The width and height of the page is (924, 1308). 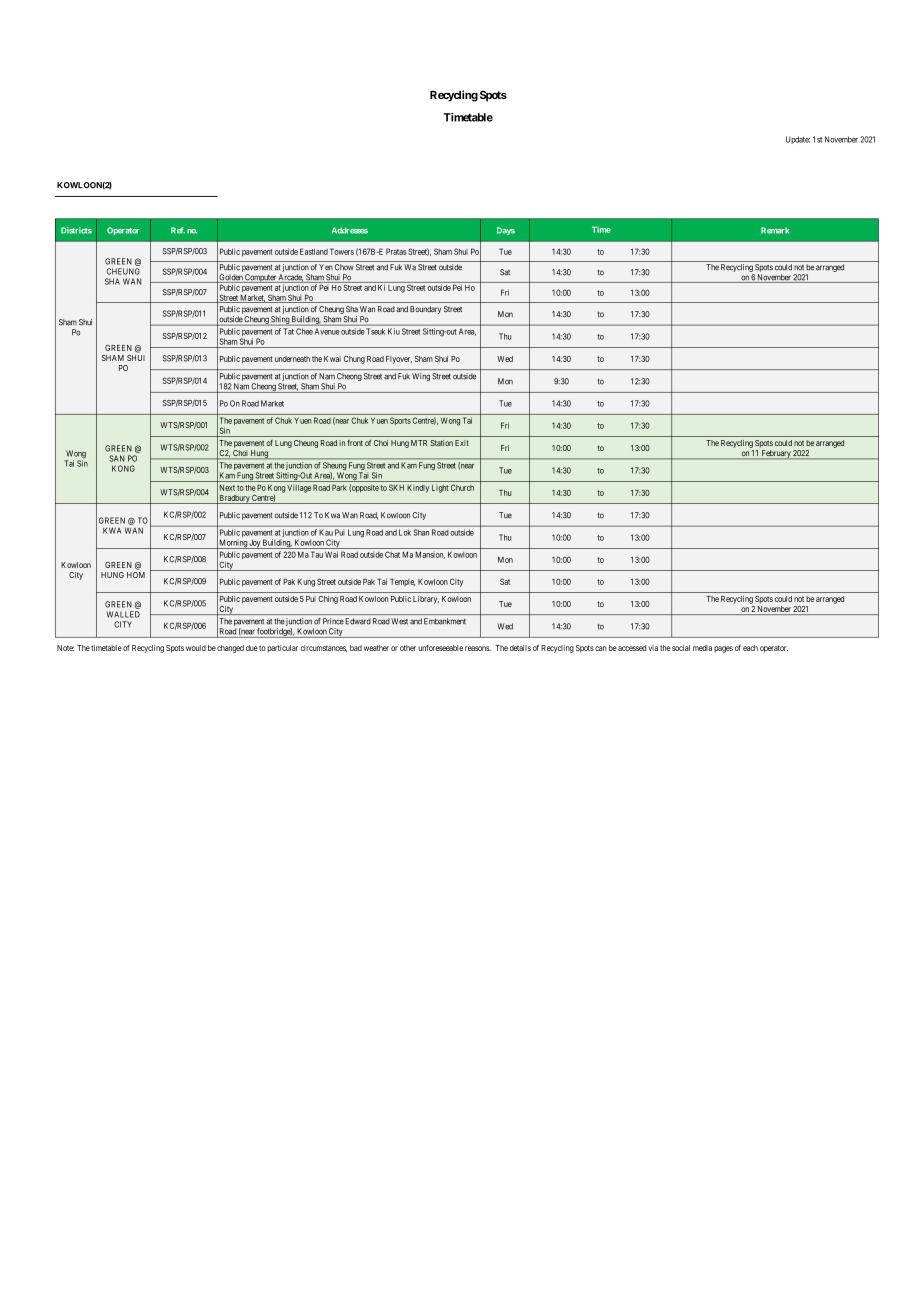 I want to click on February, so click(x=776, y=454).
